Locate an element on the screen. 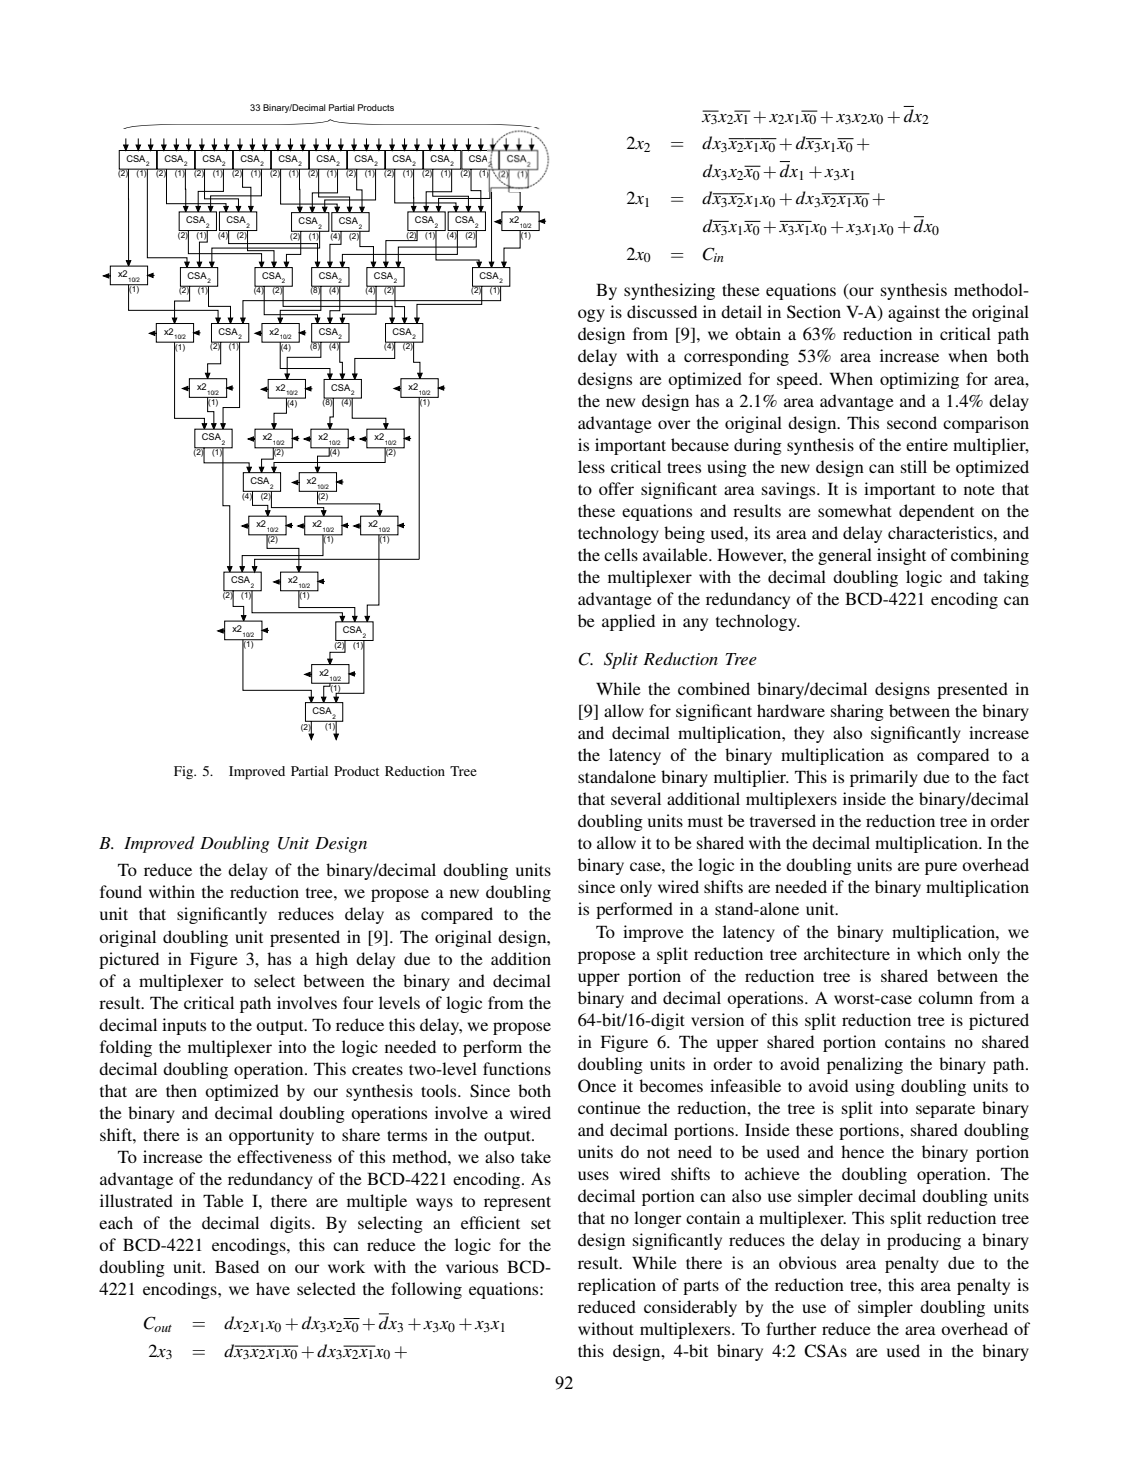 This screenshot has width=1129, height=1461. primarily is located at coordinates (884, 778).
